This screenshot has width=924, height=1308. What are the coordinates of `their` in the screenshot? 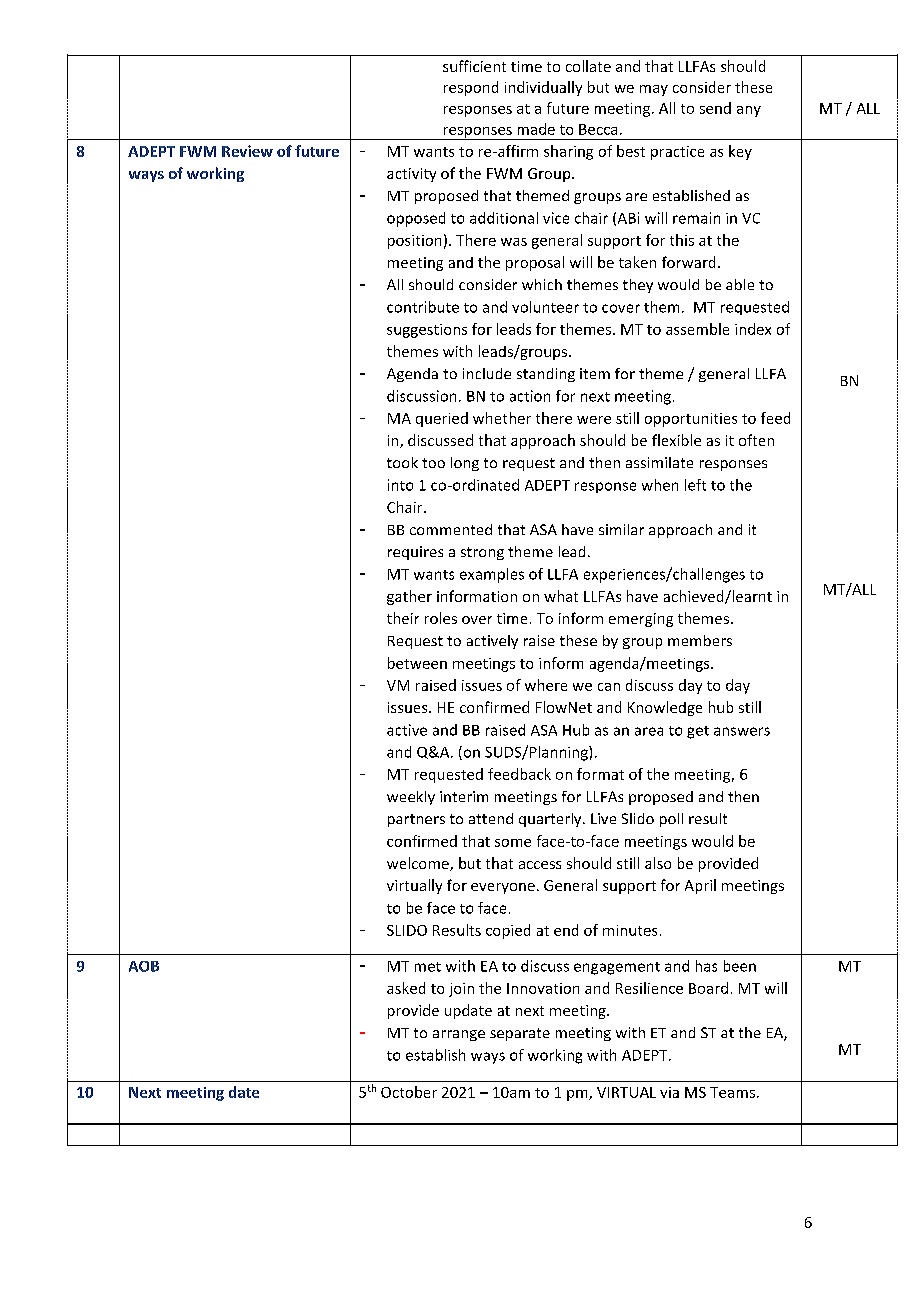 It's located at (403, 618).
